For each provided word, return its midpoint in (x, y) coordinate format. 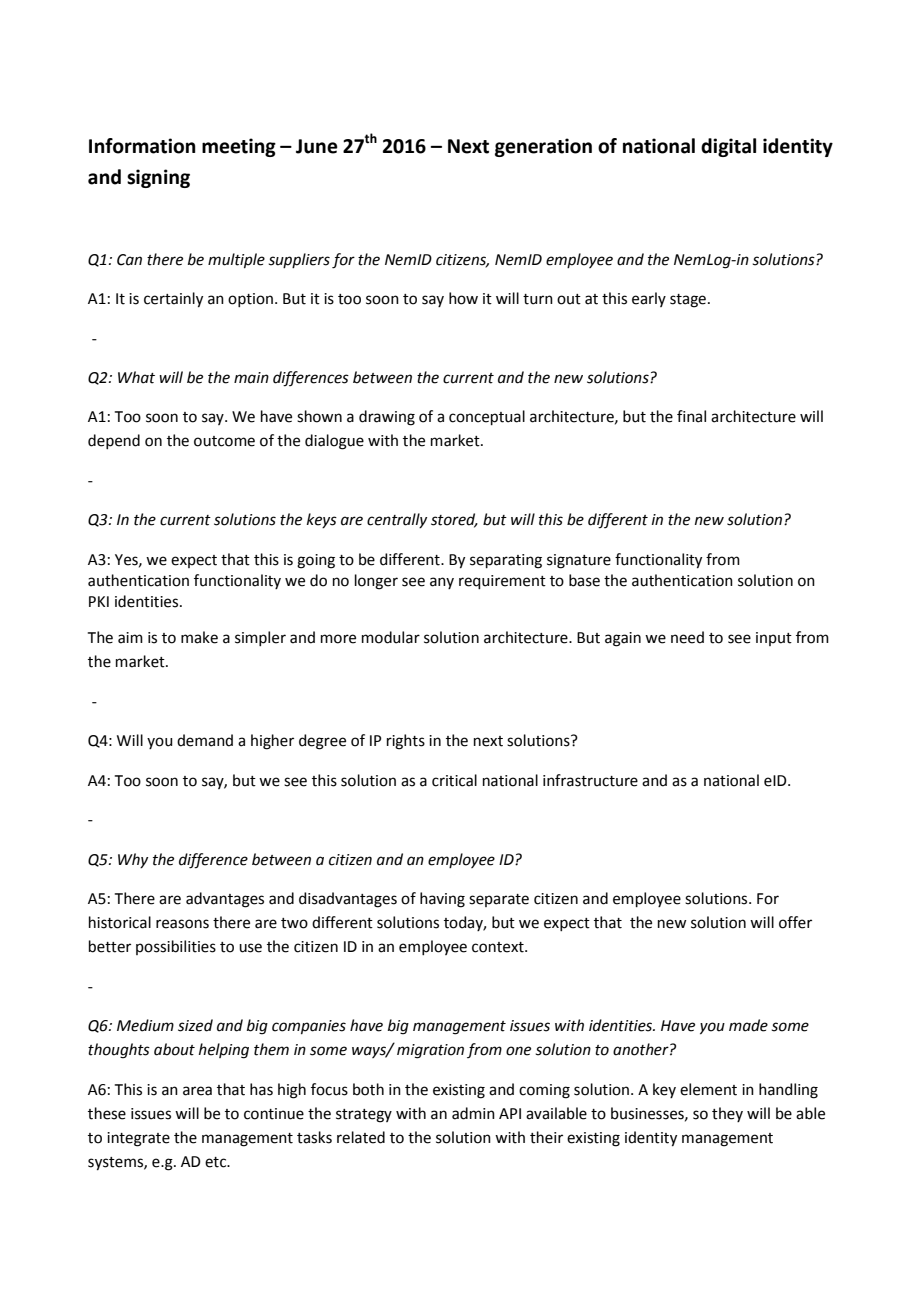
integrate (138, 1139)
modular (391, 637)
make (199, 637)
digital (728, 147)
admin (473, 1113)
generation (543, 147)
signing (158, 178)
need (687, 637)
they (727, 1114)
